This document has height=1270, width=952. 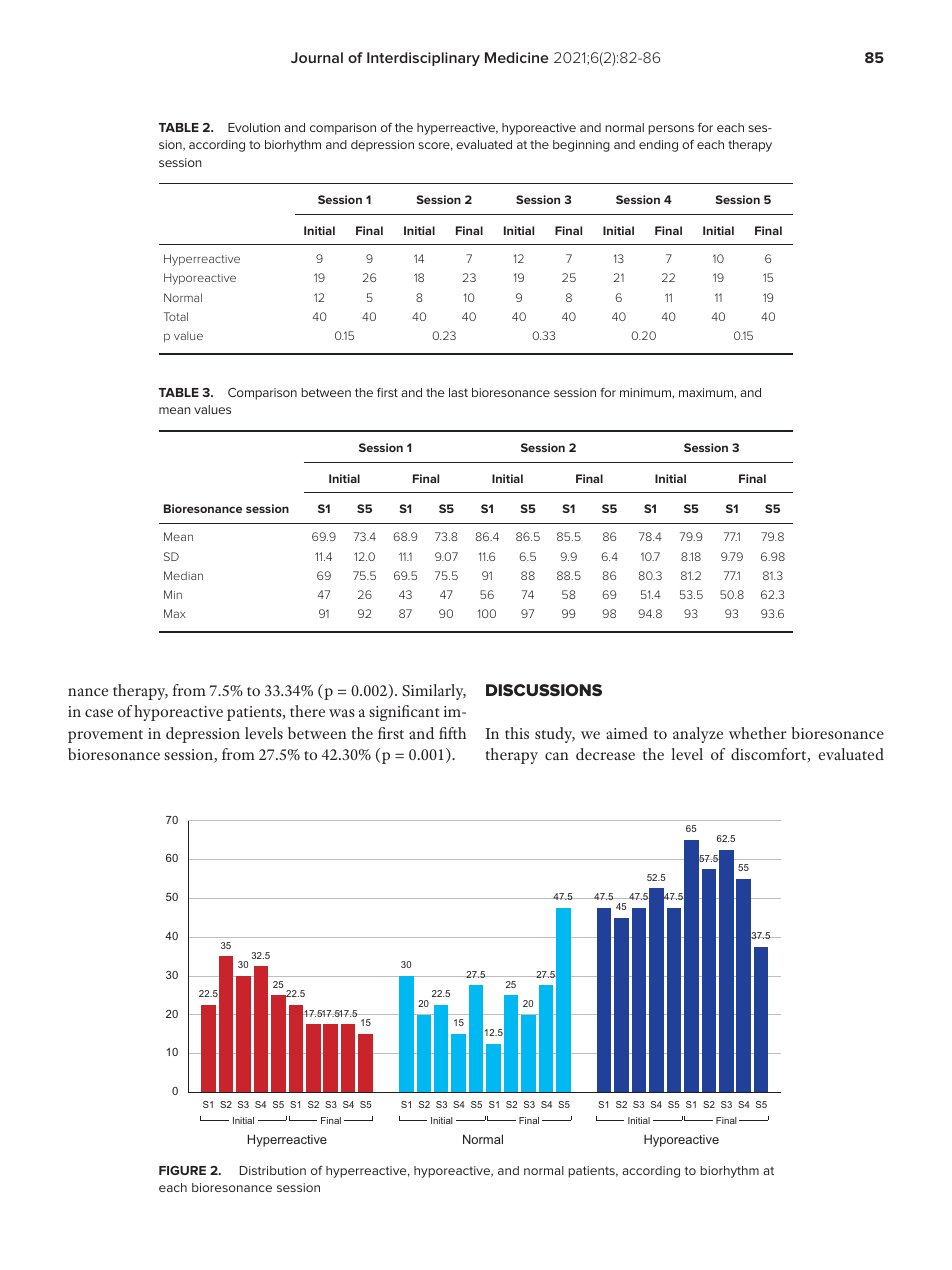 I want to click on FIGURE, so click(x=182, y=1170).
